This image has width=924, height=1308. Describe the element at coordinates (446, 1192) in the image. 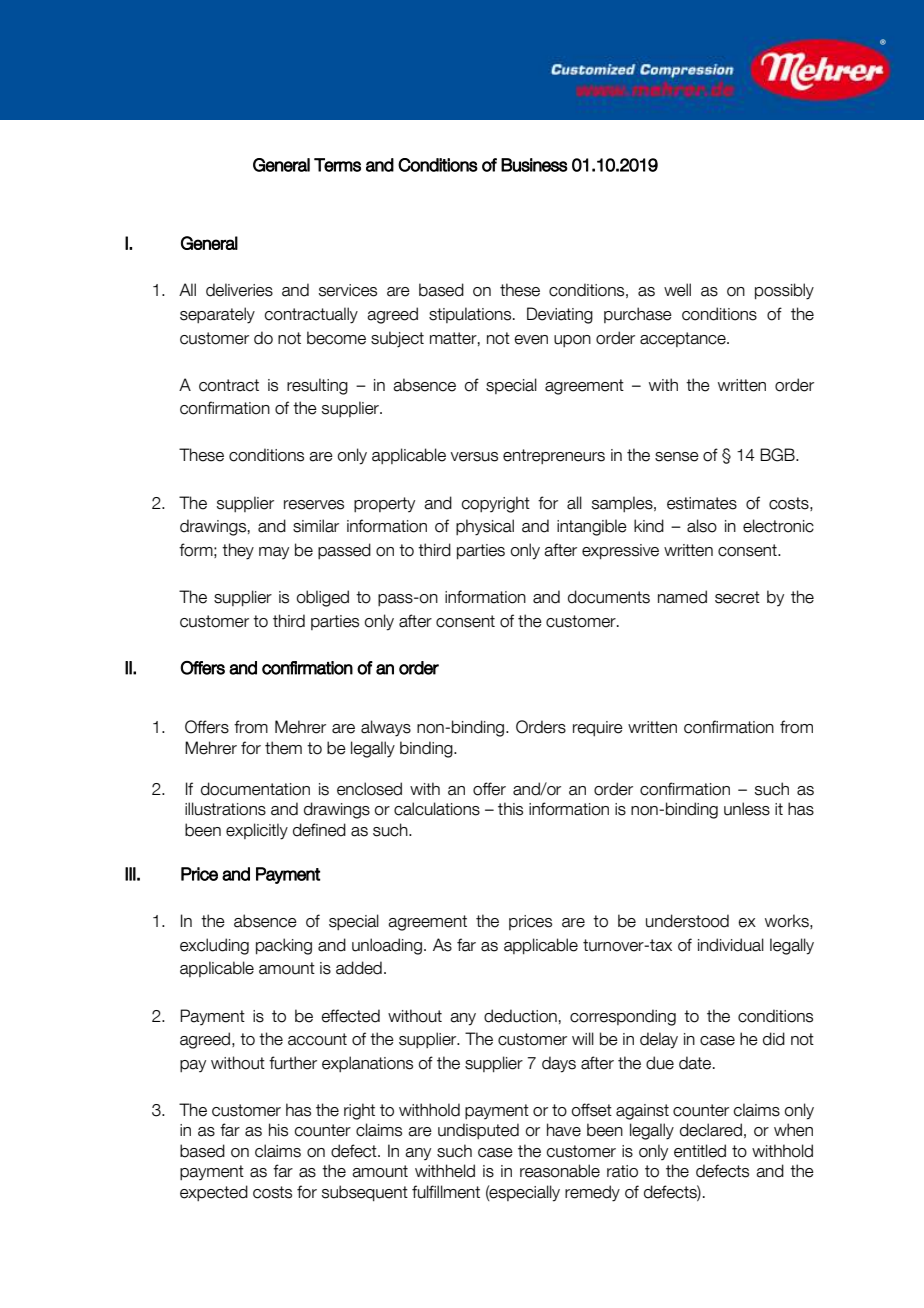

I see `fulfillment` at that location.
